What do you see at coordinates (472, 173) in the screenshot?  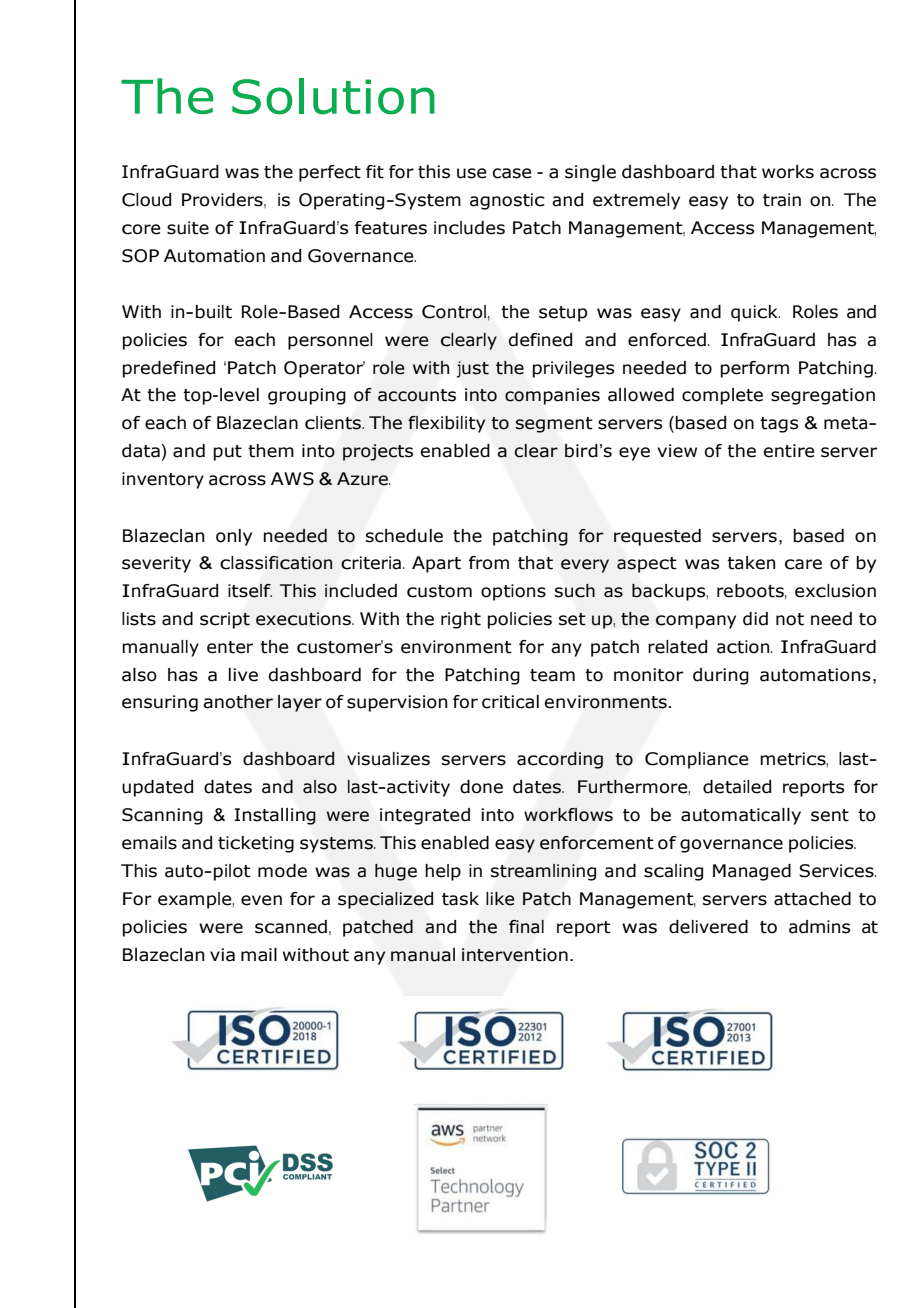 I see `use` at bounding box center [472, 173].
